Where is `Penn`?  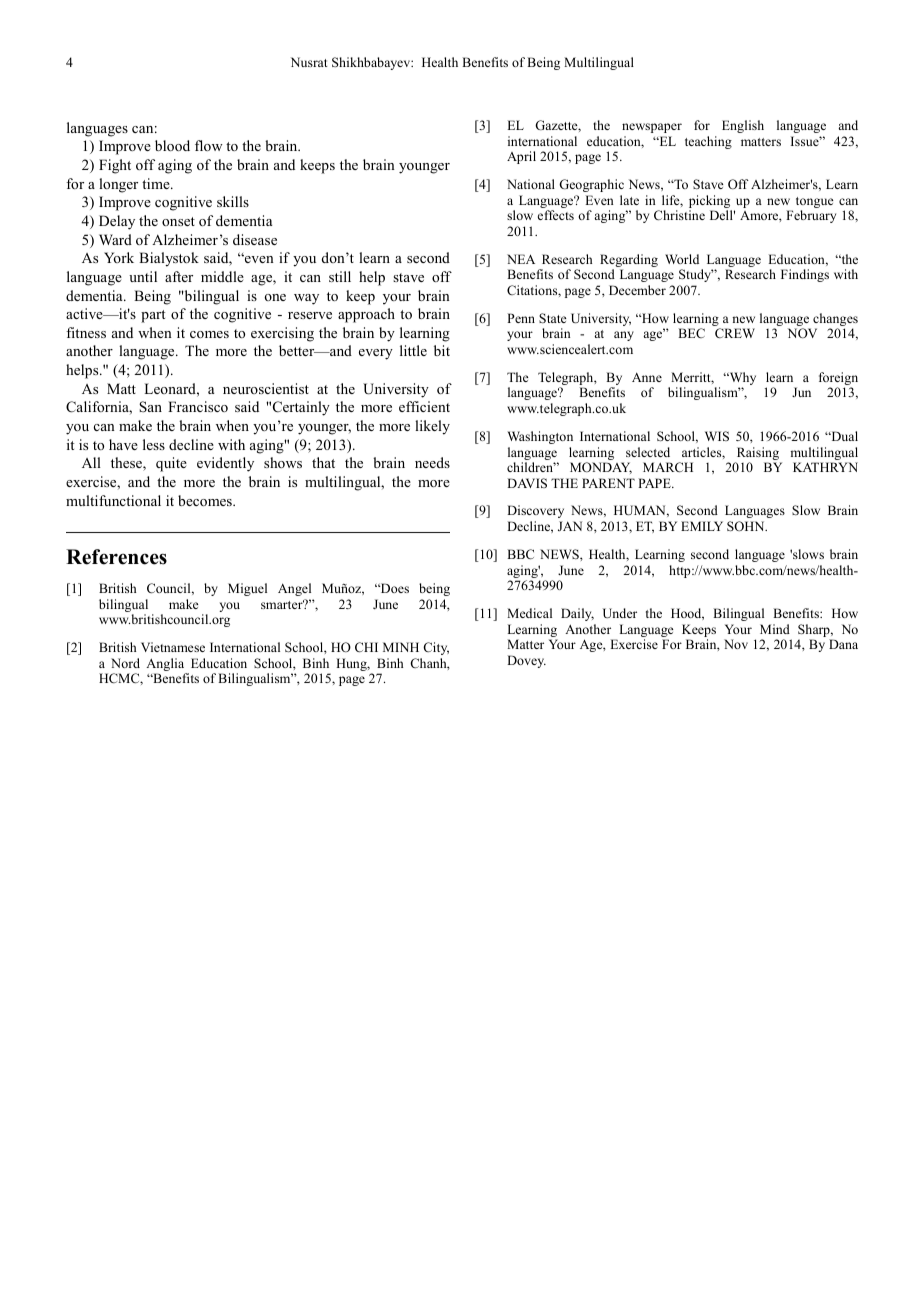 Penn is located at coordinates (521, 318).
